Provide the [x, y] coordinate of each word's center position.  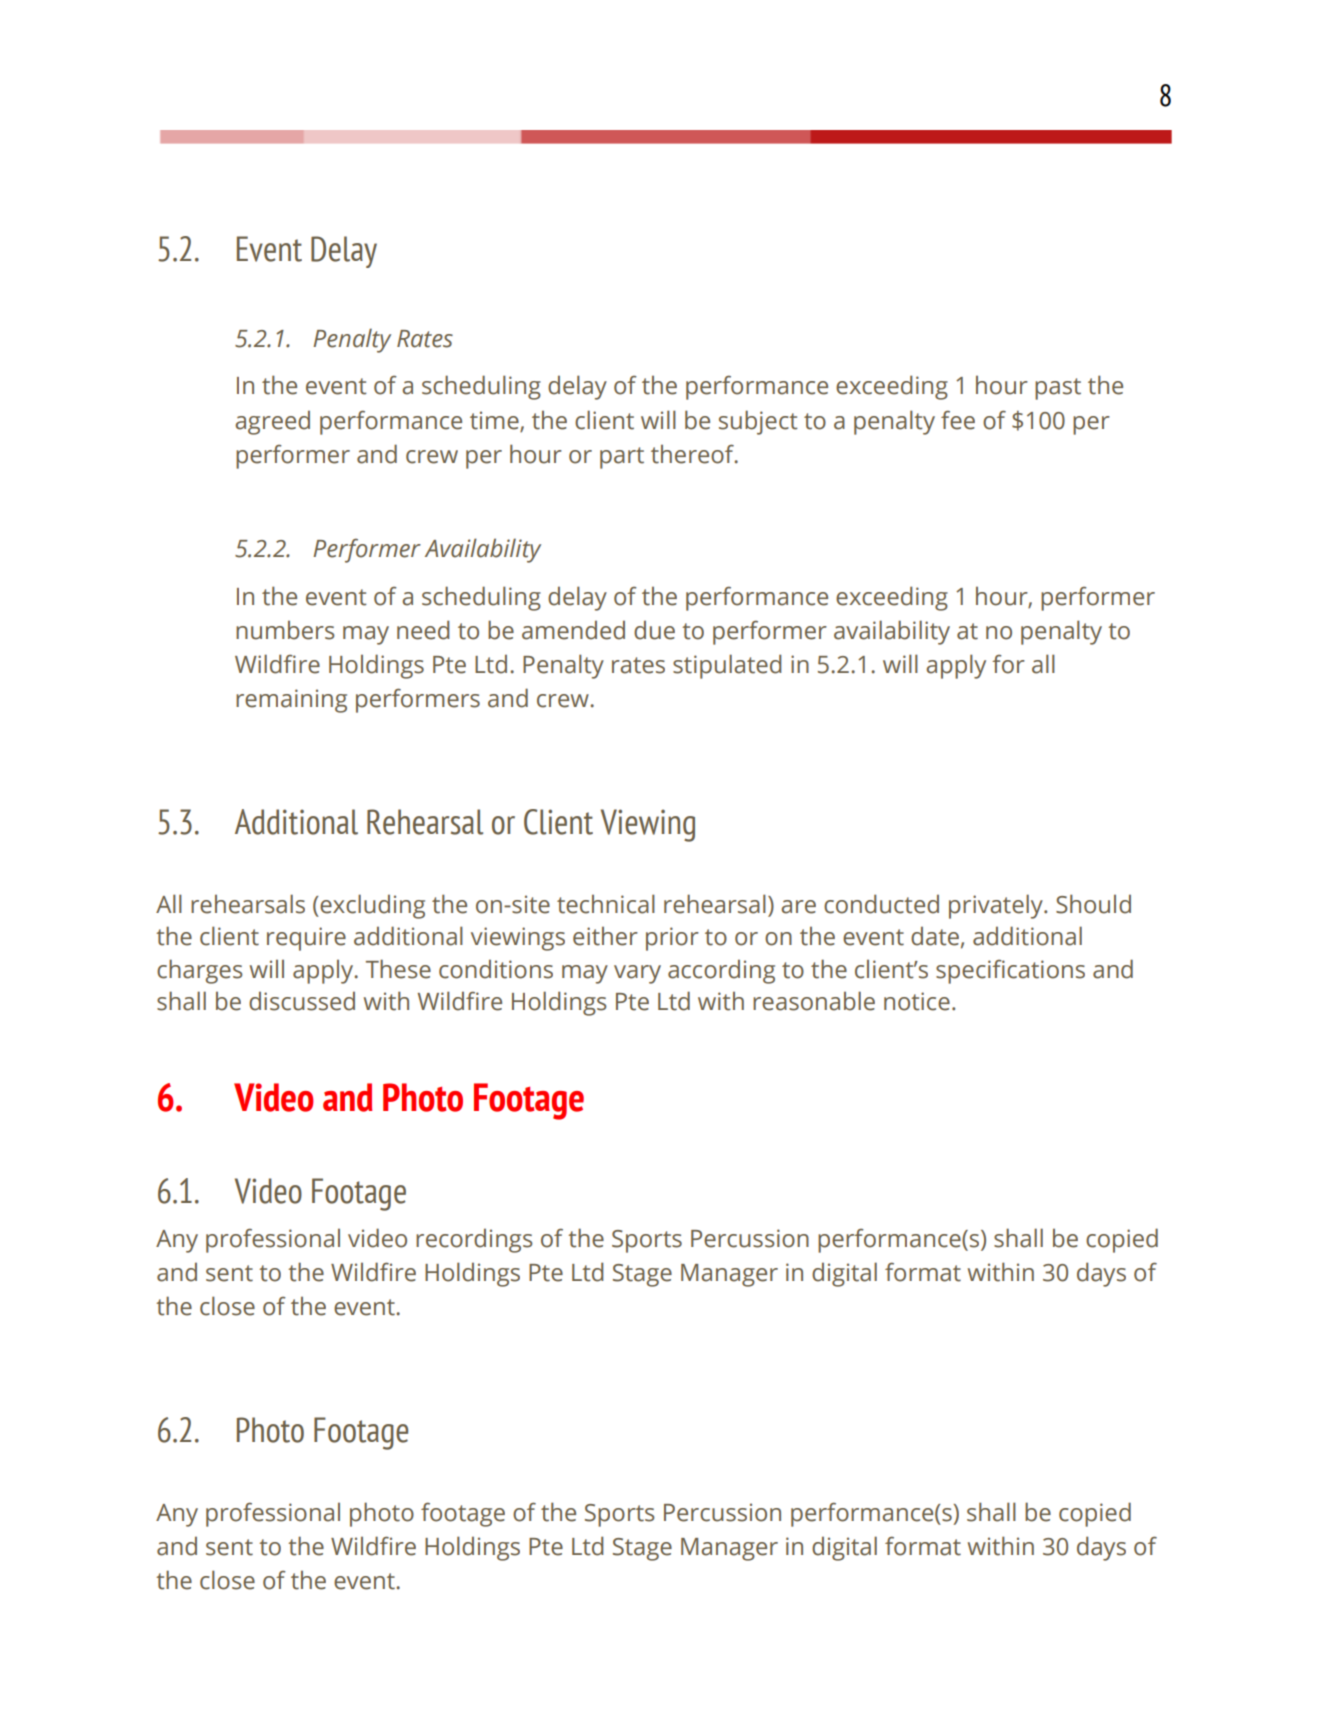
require [306, 939]
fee [958, 420]
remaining [291, 701]
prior [672, 939]
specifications [1010, 971]
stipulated [727, 666]
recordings [474, 1240]
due [654, 630]
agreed [272, 422]
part [622, 458]
